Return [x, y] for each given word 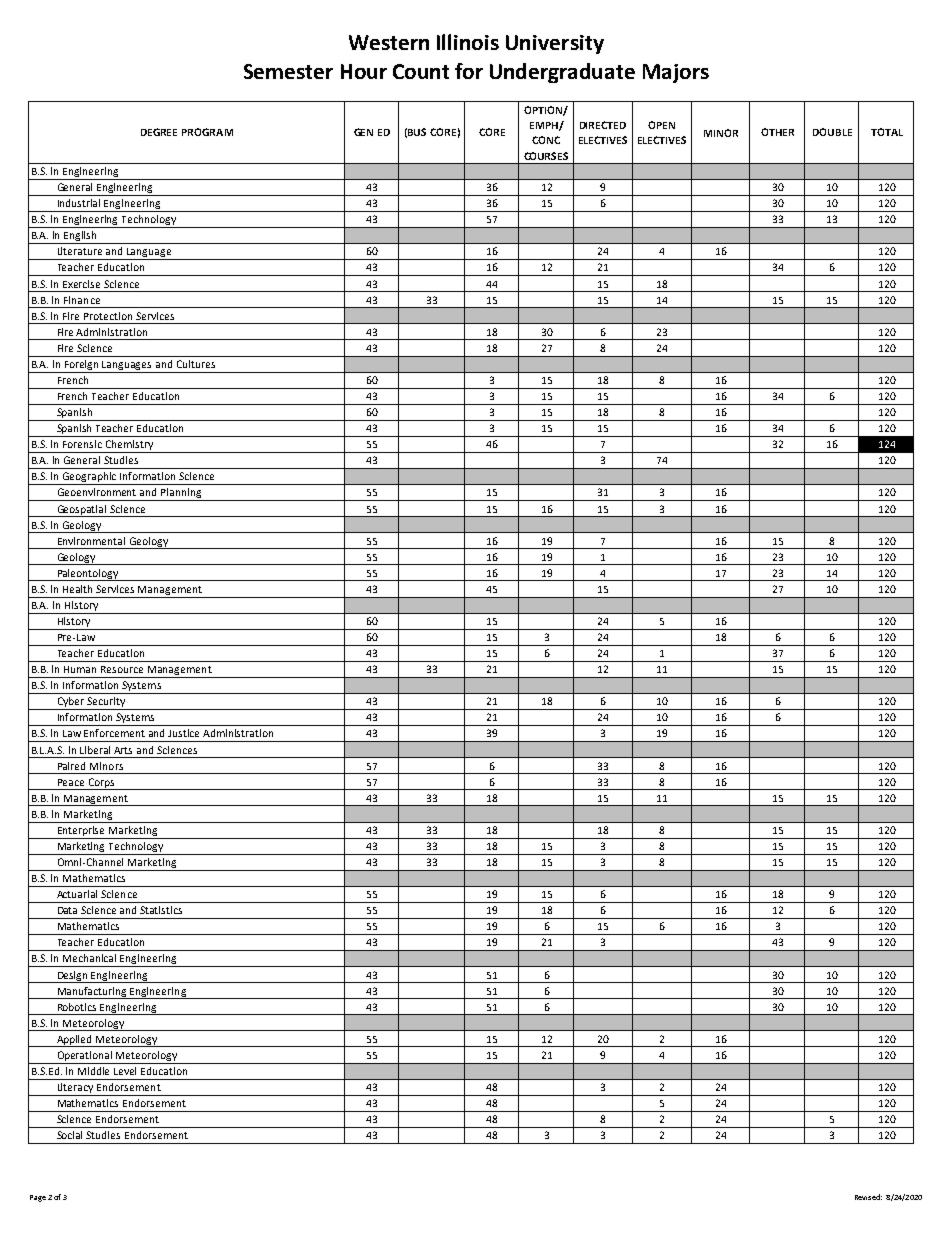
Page [38, 1198]
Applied [74, 1041]
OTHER [777, 132]
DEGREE [159, 132]
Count [421, 71]
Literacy [75, 1089]
